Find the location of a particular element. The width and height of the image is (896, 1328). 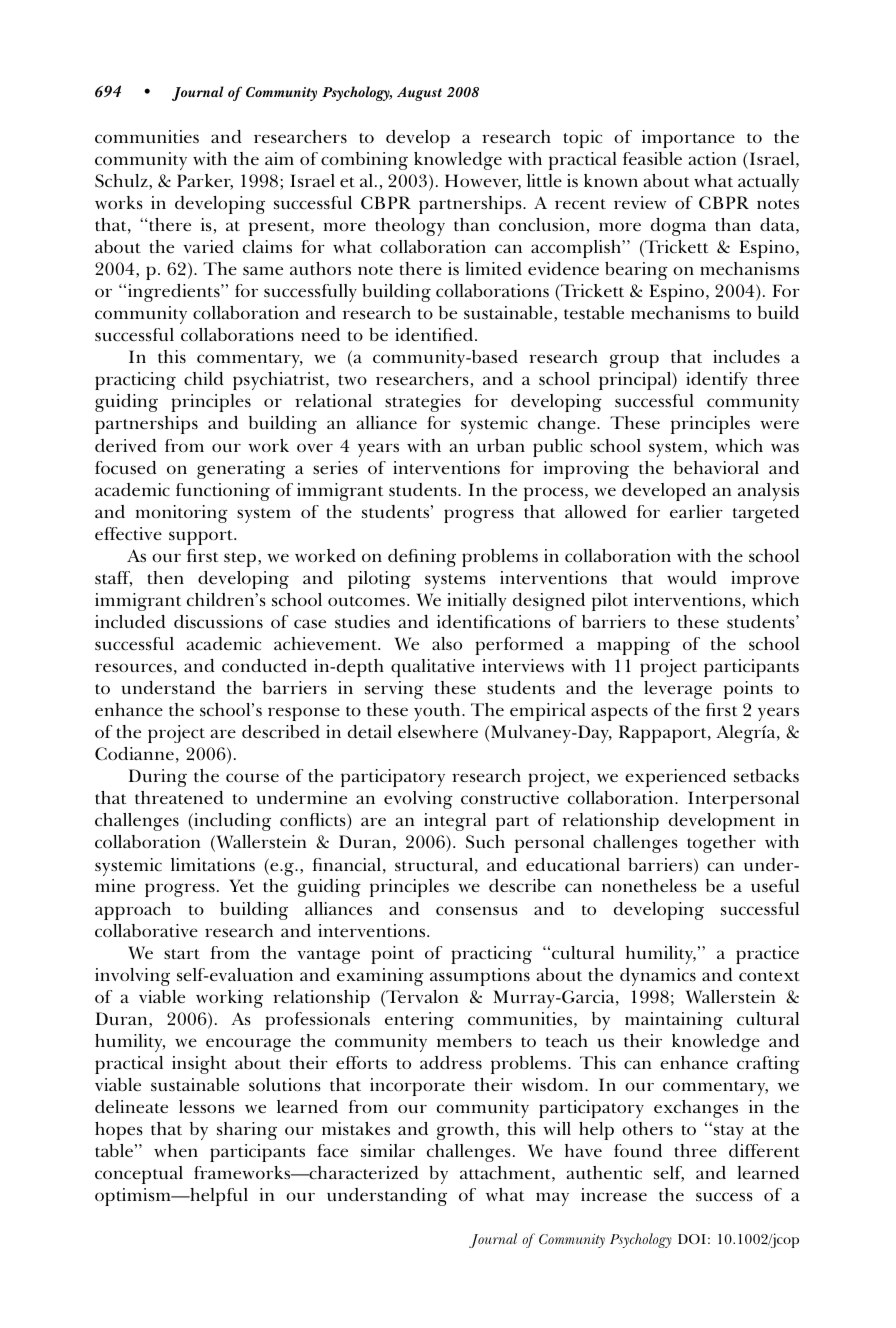

together is located at coordinates (721, 844).
